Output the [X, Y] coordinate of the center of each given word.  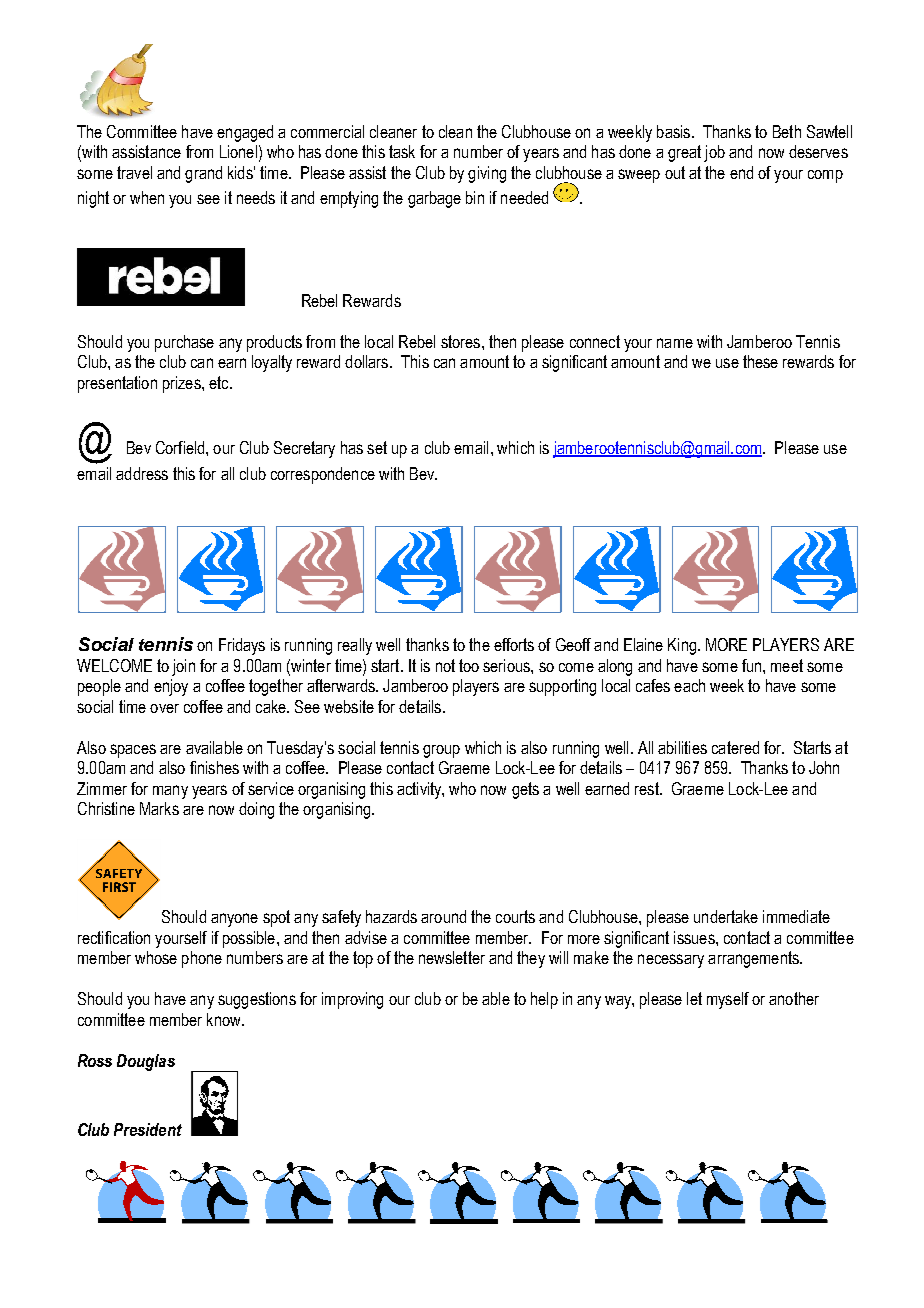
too [469, 665]
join [183, 667]
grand [203, 174]
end [741, 172]
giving [487, 174]
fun [753, 665]
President [148, 1129]
